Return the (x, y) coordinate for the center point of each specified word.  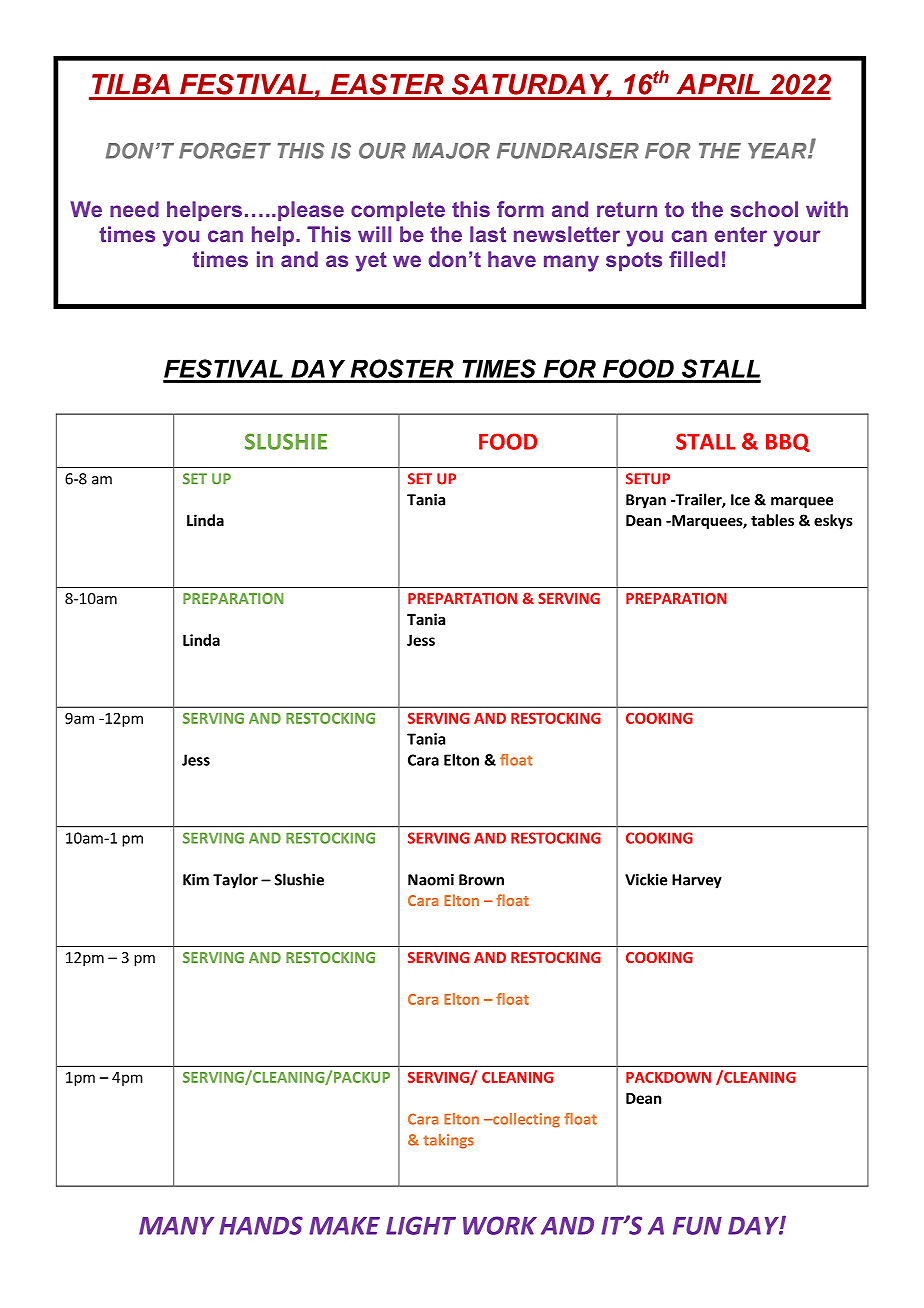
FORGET (225, 151)
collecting (525, 1120)
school (764, 209)
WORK (500, 1225)
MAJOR (451, 151)
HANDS (261, 1225)
